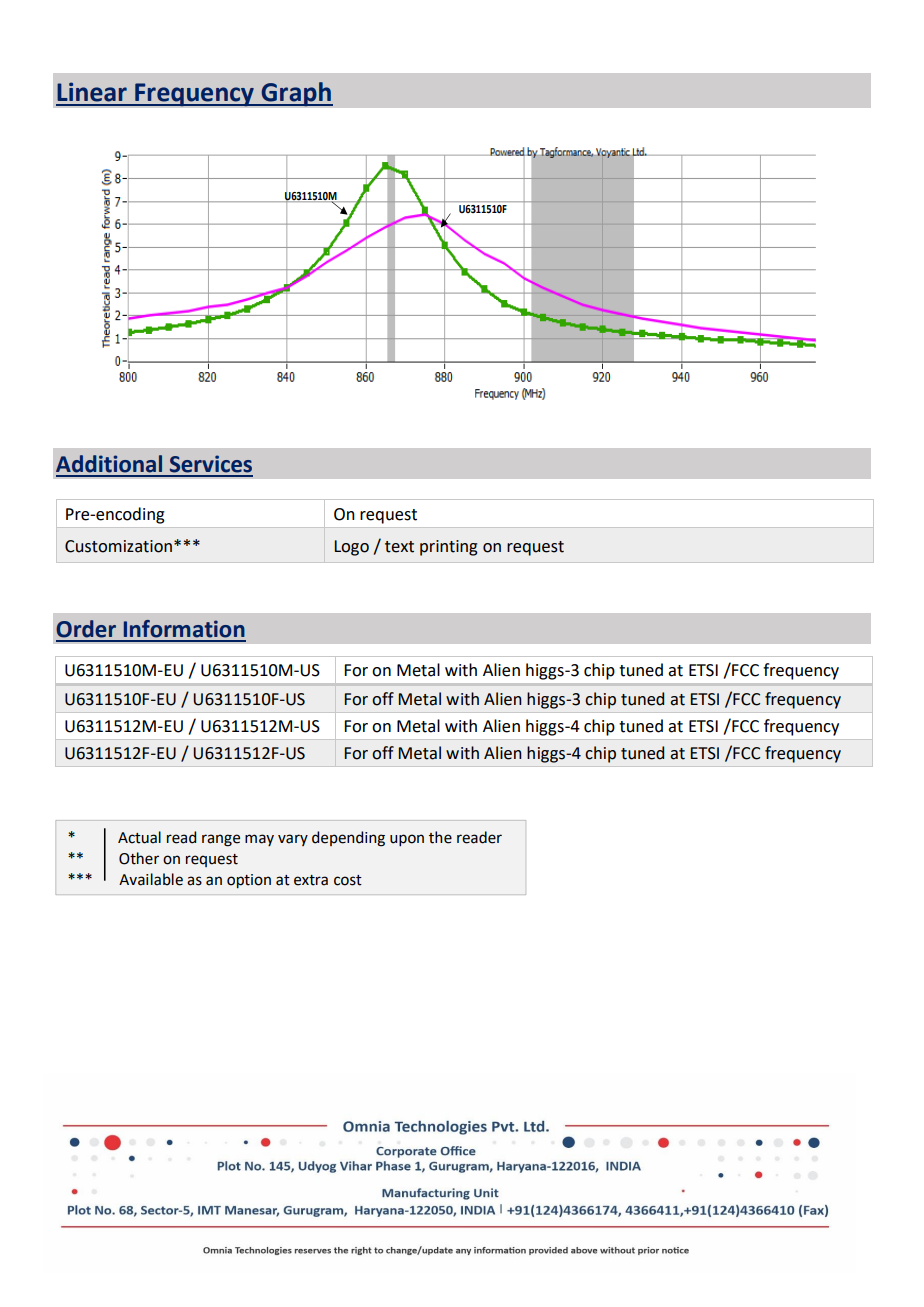  Describe the element at coordinates (139, 858) in the document. I see `Other` at that location.
